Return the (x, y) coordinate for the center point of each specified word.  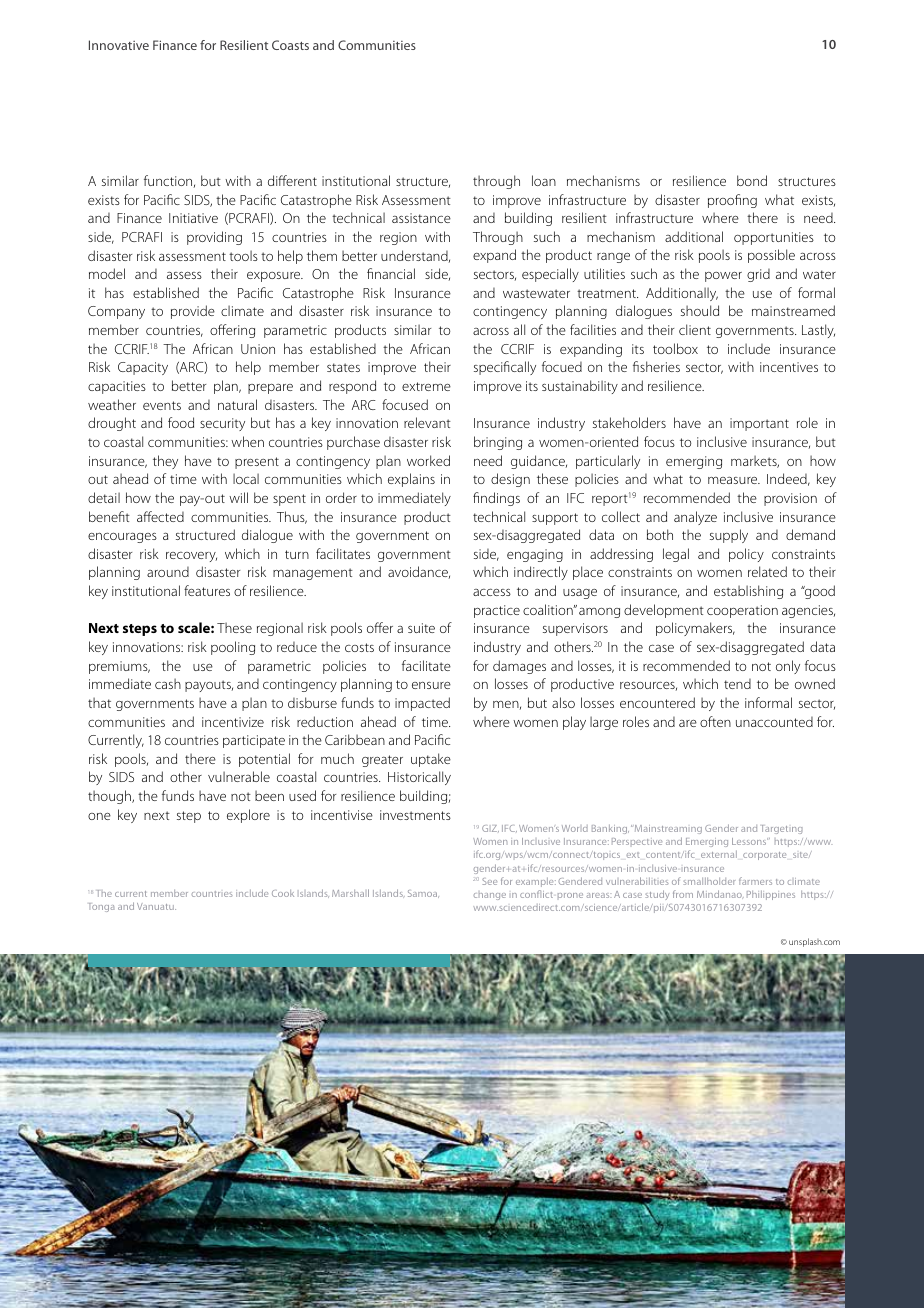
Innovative (119, 45)
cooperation (742, 611)
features (207, 590)
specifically (505, 368)
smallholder (709, 881)
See (489, 881)
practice (497, 611)
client (695, 329)
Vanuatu (156, 906)
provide (193, 312)
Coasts (290, 45)
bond (752, 180)
